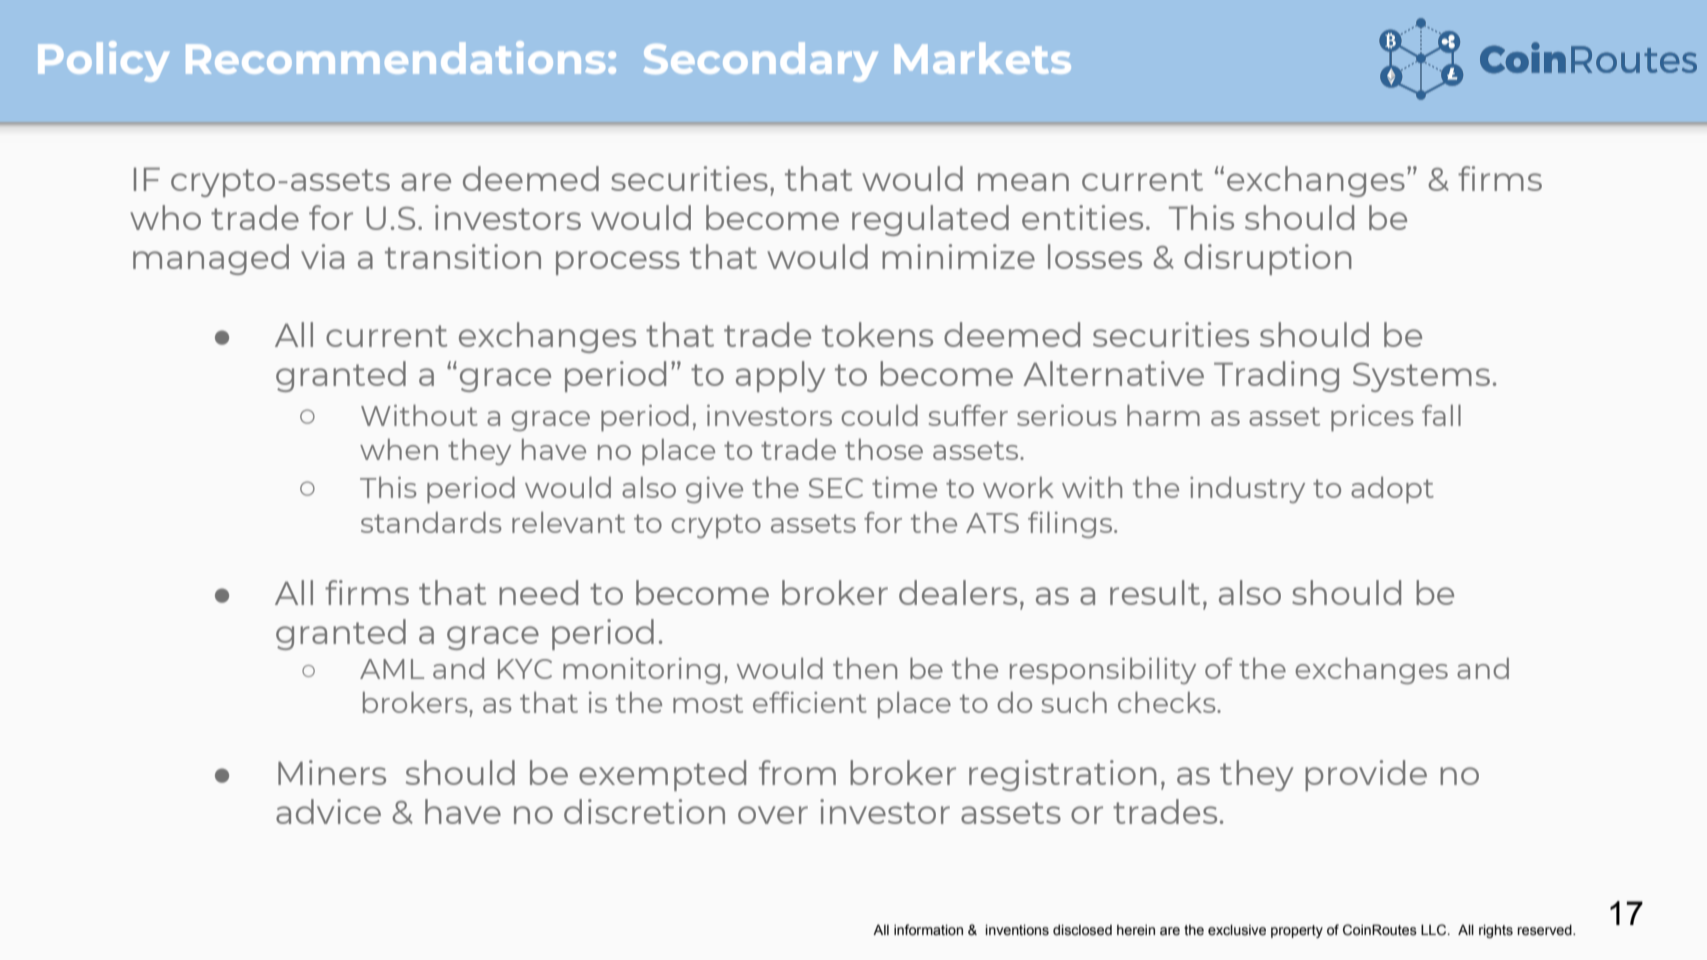  What do you see at coordinates (395, 57) in the document?
I see `Recommendations` at bounding box center [395, 57].
